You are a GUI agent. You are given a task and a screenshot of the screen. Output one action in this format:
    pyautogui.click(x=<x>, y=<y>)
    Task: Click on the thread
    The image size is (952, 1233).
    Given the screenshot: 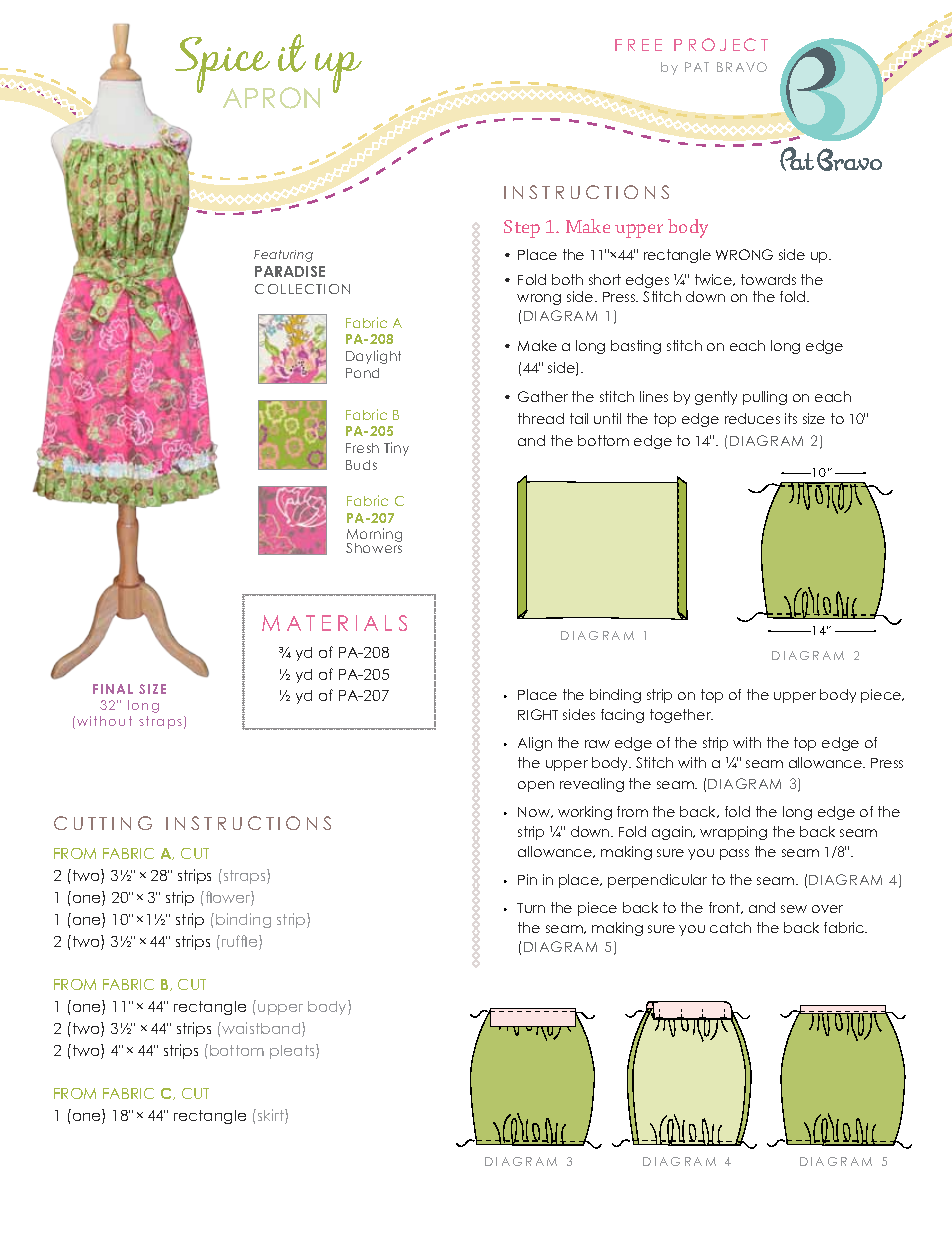 What is the action you would take?
    pyautogui.click(x=541, y=418)
